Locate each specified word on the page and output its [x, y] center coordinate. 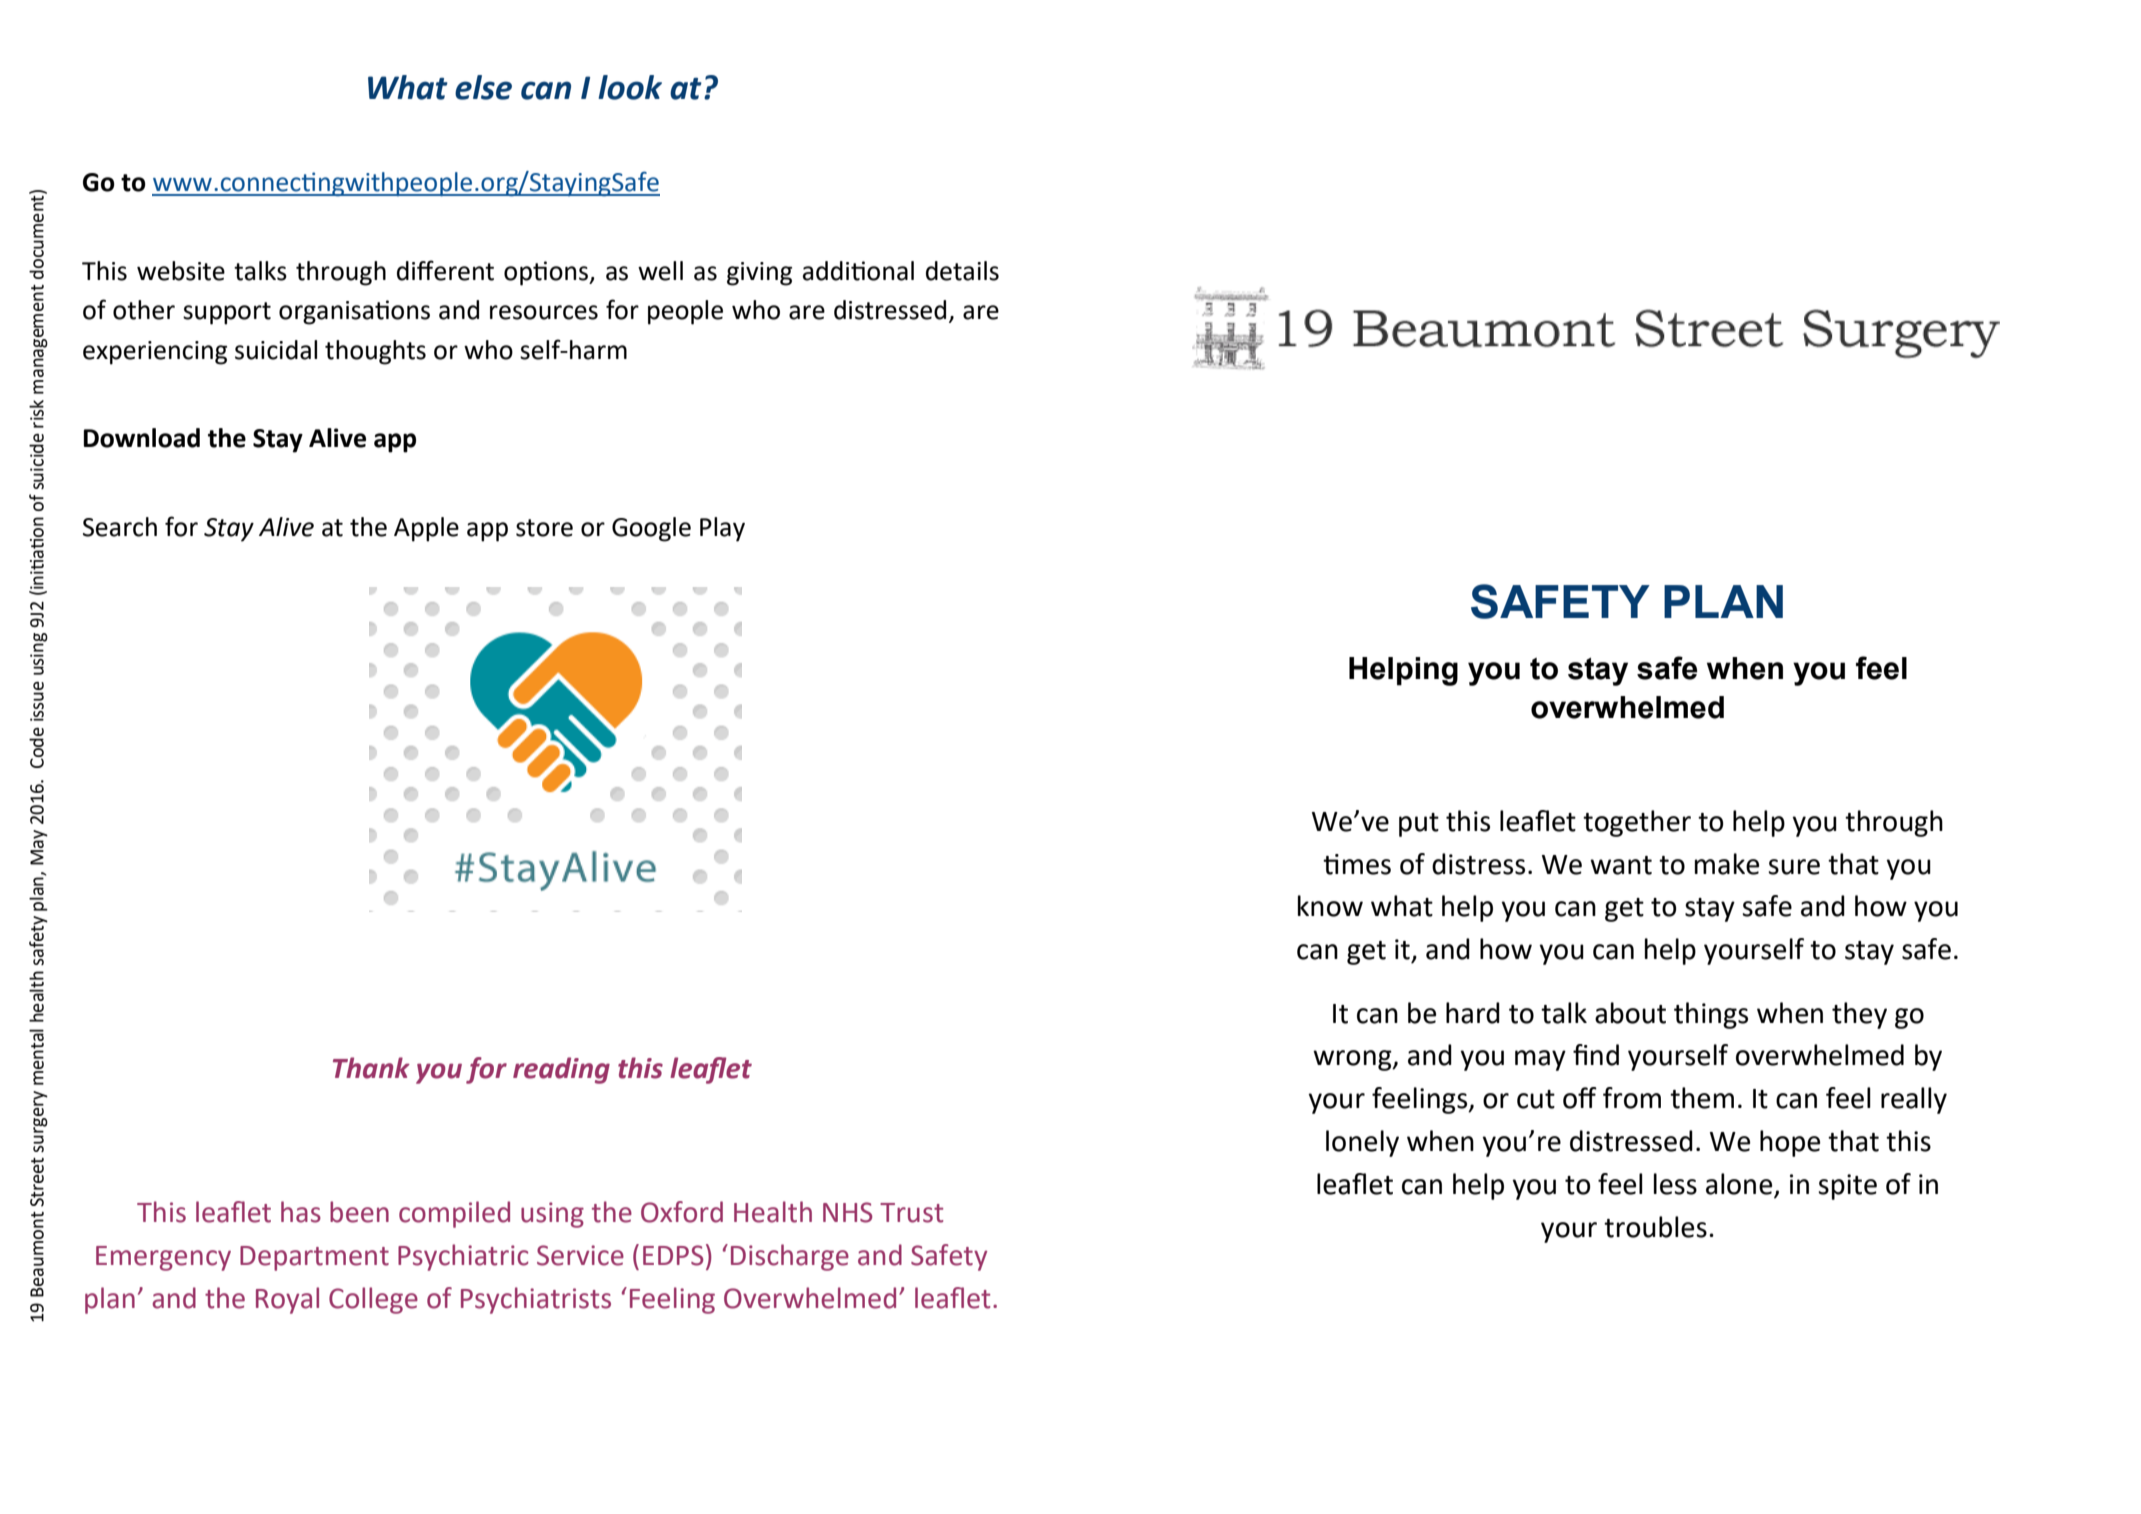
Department [314, 1258]
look [630, 87]
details [962, 271]
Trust [911, 1213]
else [483, 87]
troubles [1655, 1227]
